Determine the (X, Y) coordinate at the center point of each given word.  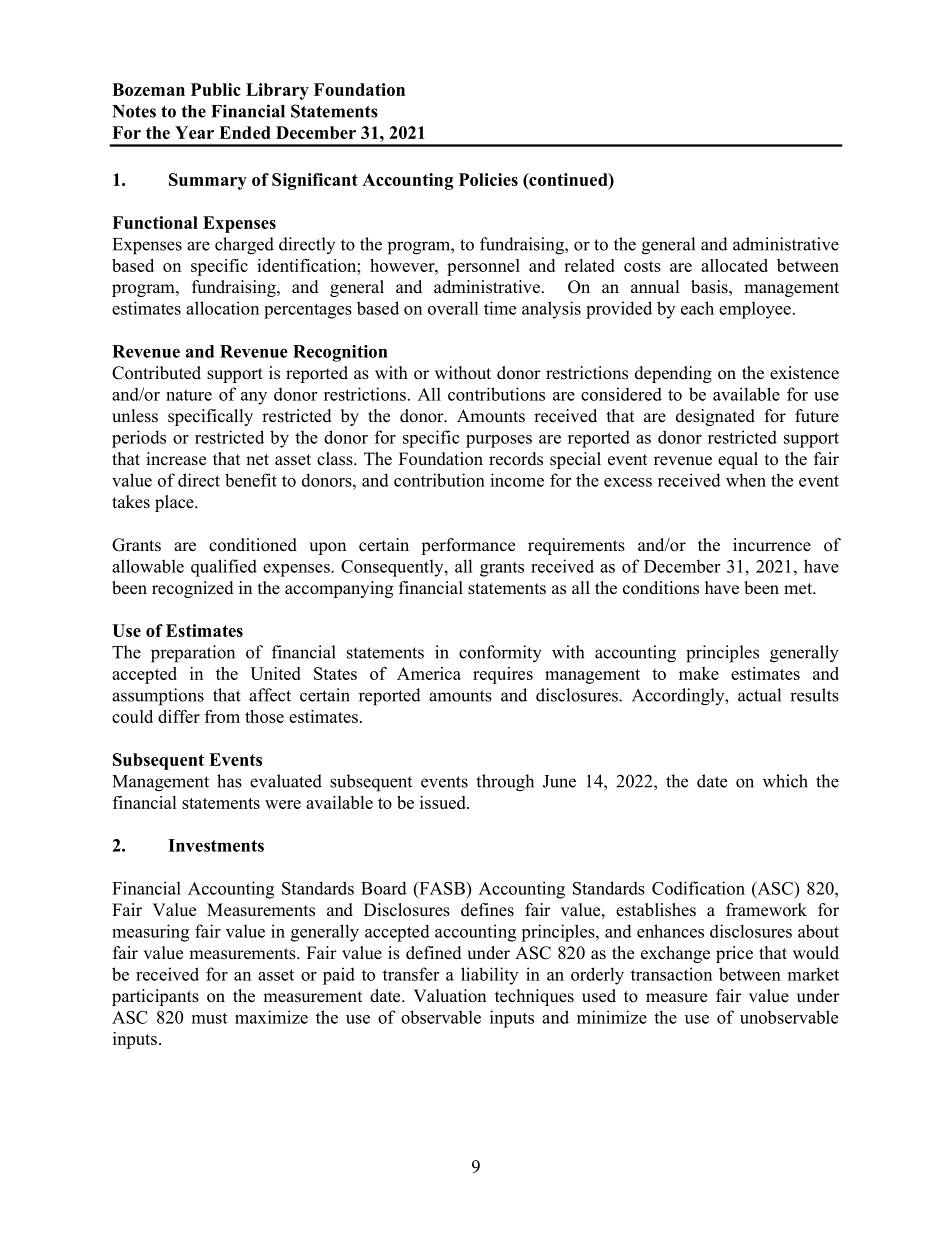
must (209, 1018)
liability (489, 976)
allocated (734, 265)
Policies (488, 179)
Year (194, 132)
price (734, 954)
